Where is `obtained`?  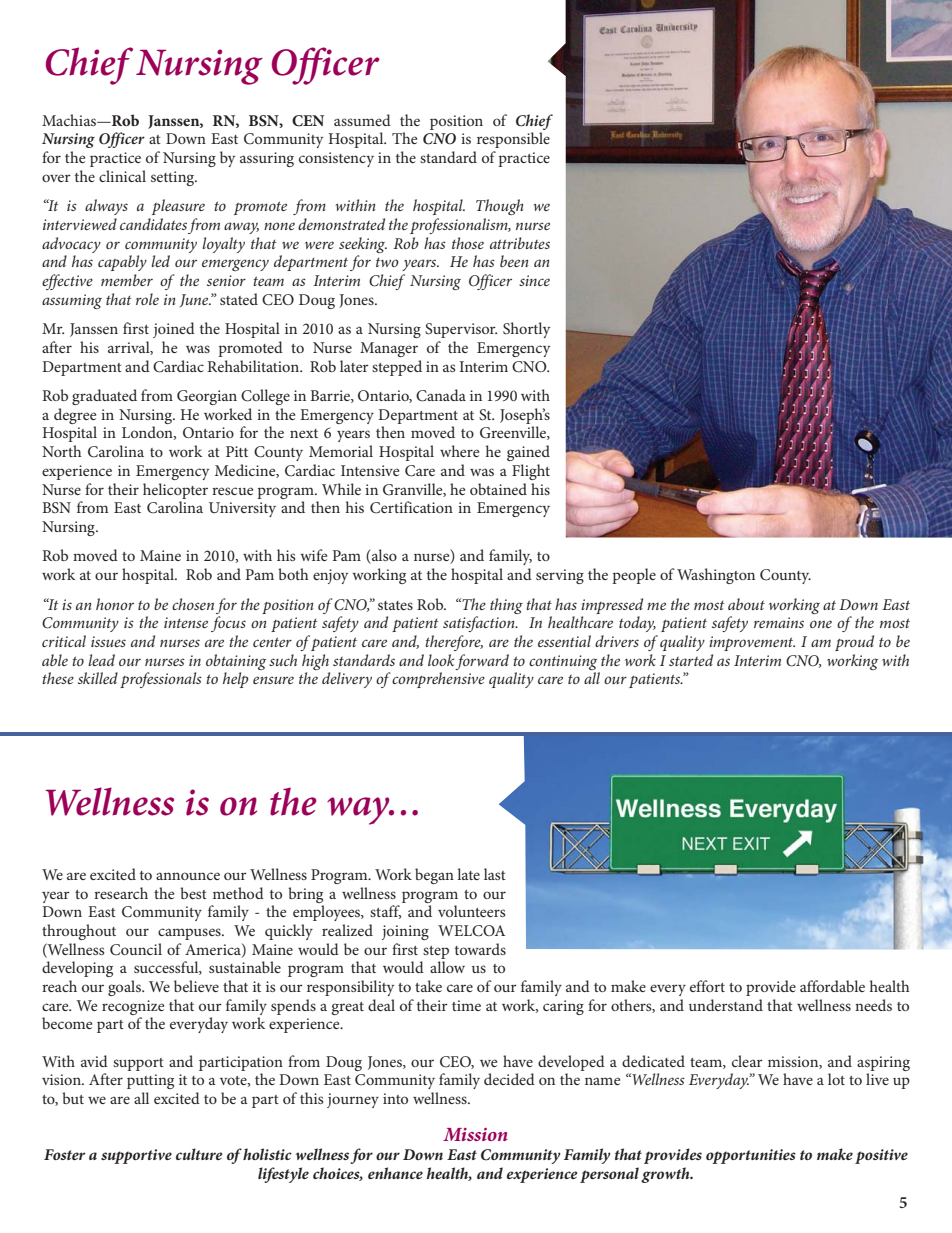
obtained is located at coordinates (498, 489).
